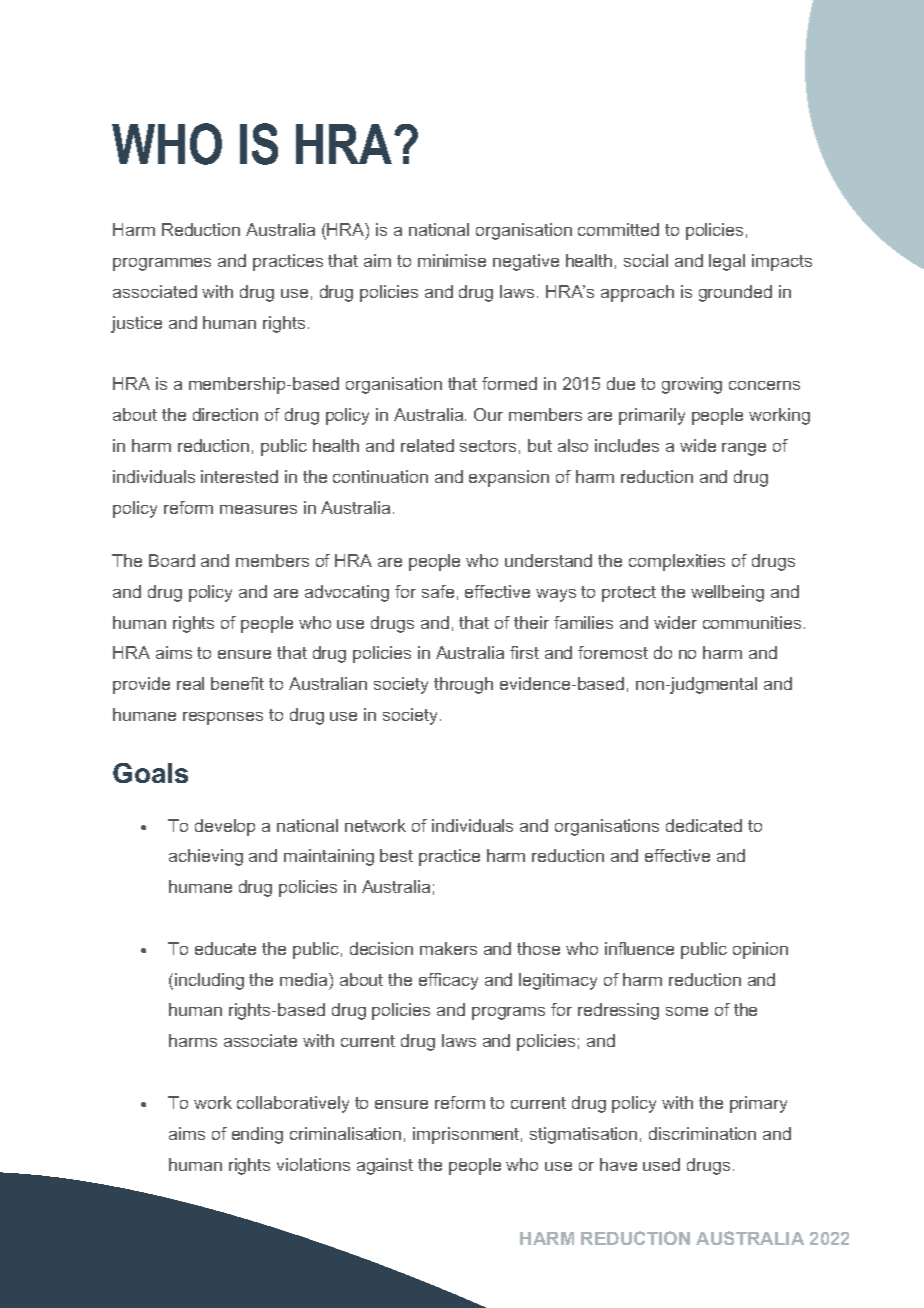  I want to click on legal, so click(727, 262).
